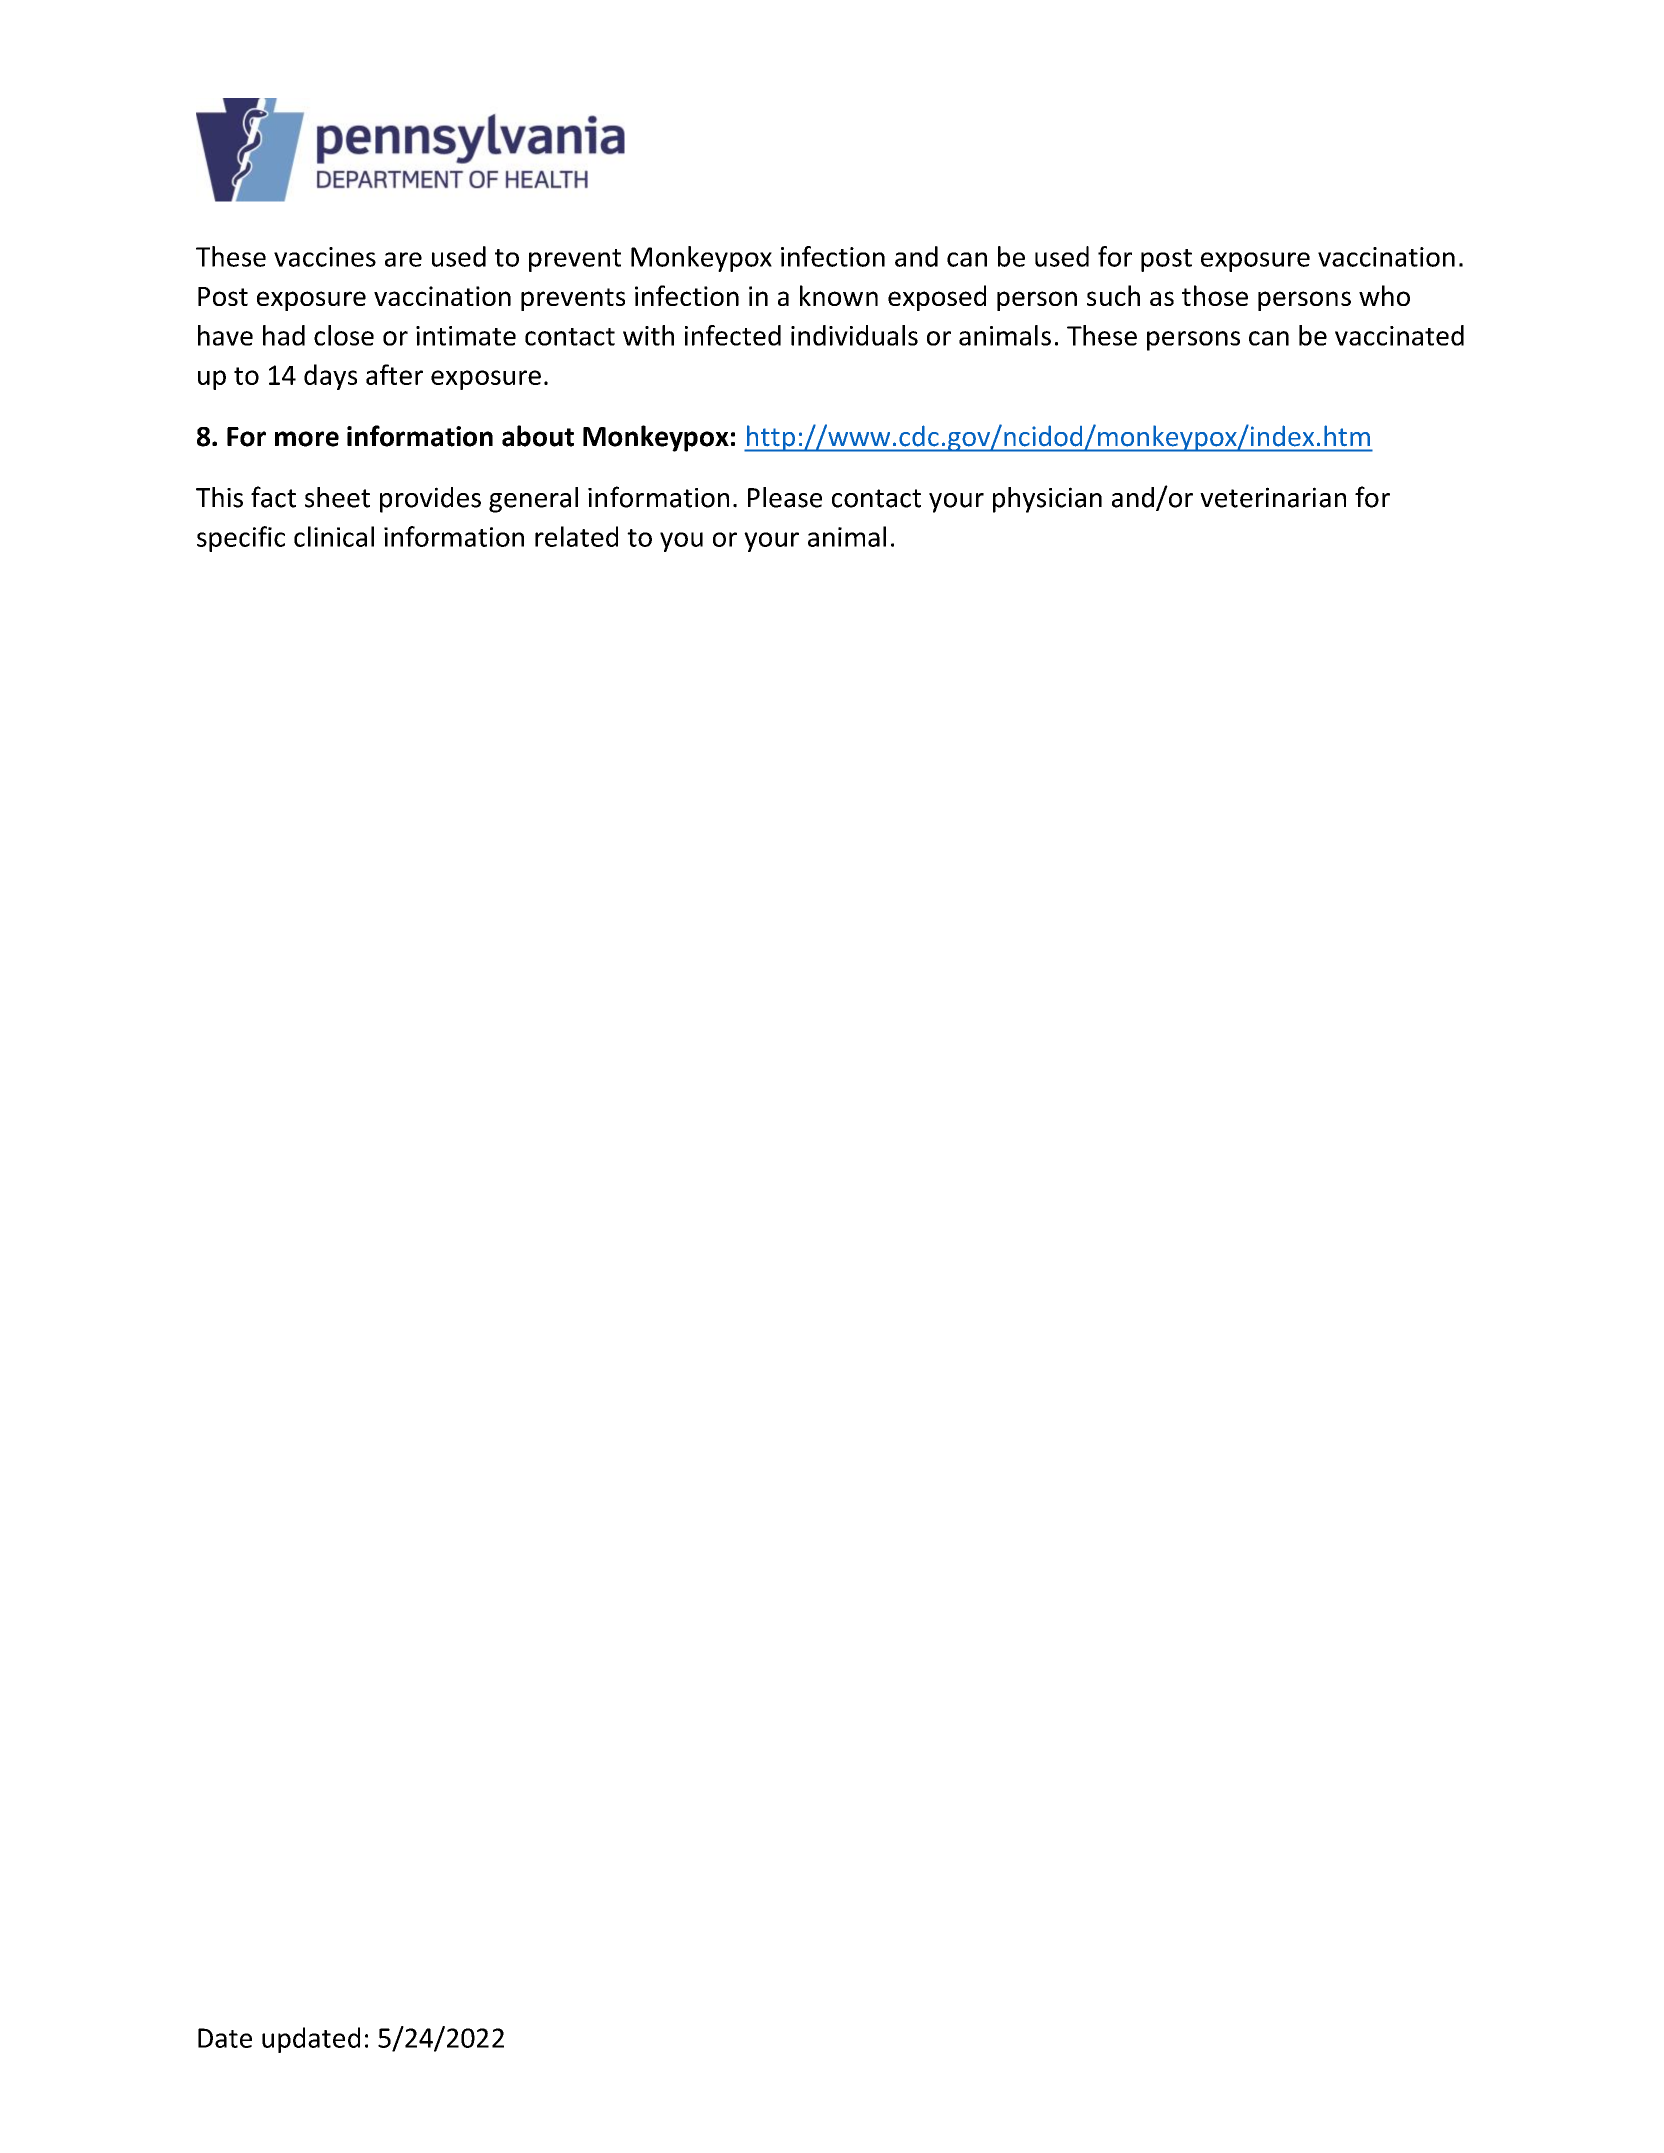 The height and width of the page is (2153, 1664). What do you see at coordinates (785, 497) in the page?
I see `Please` at bounding box center [785, 497].
